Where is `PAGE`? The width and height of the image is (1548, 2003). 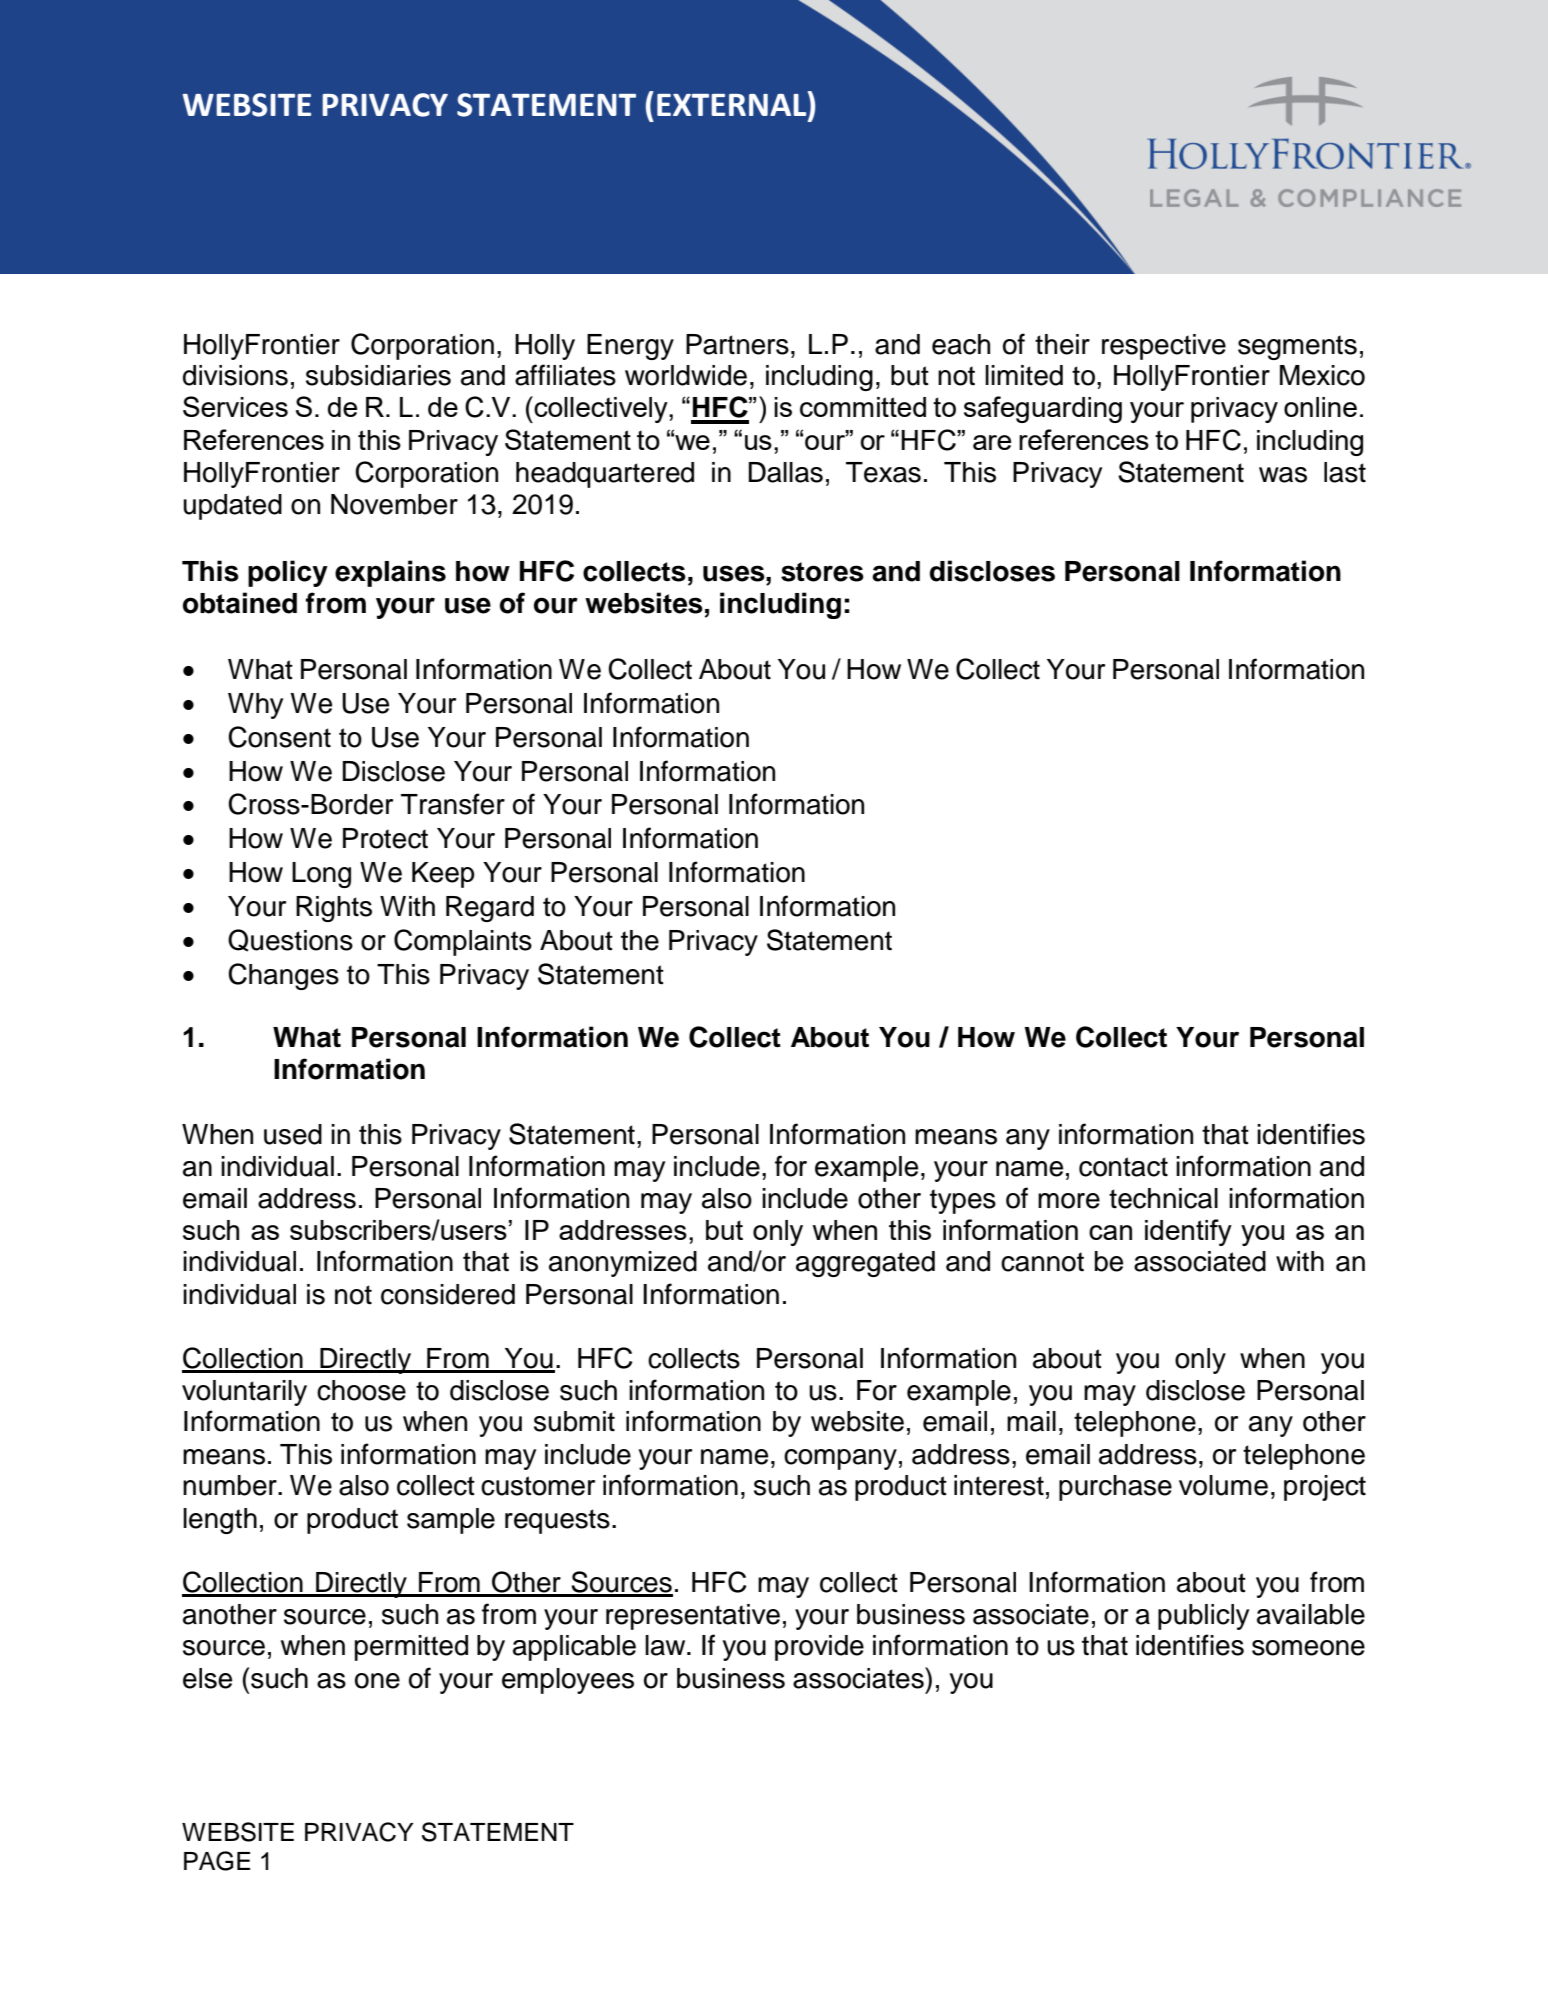 PAGE is located at coordinates (217, 1861).
